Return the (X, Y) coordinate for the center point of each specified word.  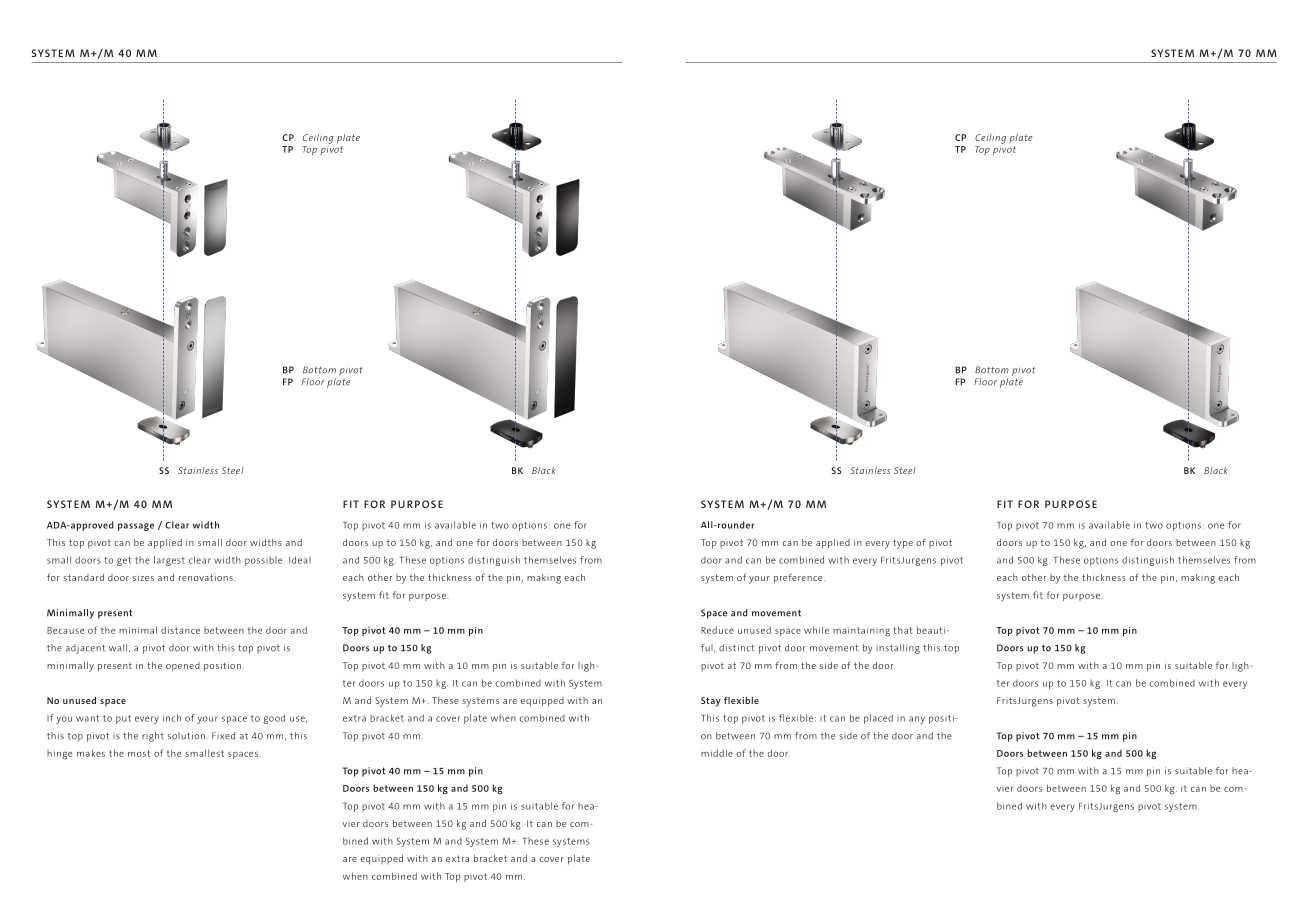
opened (183, 667)
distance (180, 630)
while (816, 630)
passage (136, 527)
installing (898, 649)
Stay (711, 702)
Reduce (717, 630)
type (903, 544)
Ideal (300, 560)
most (139, 753)
